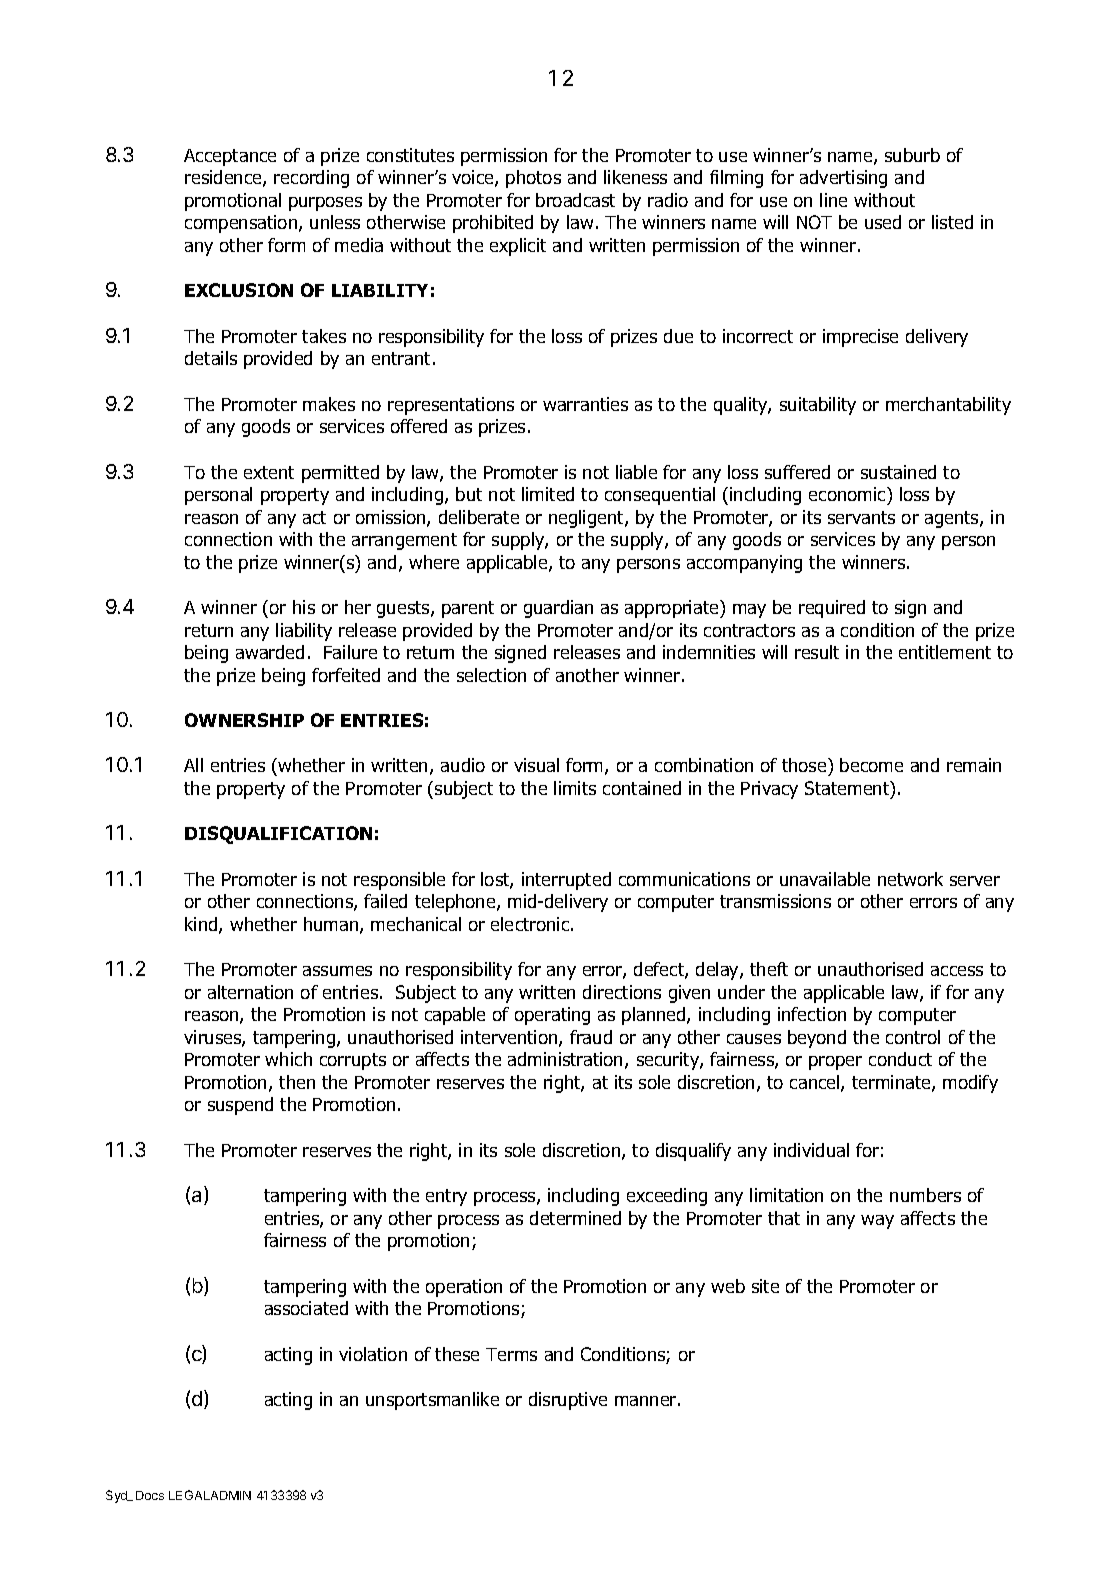  I want to click on associated, so click(306, 1308).
